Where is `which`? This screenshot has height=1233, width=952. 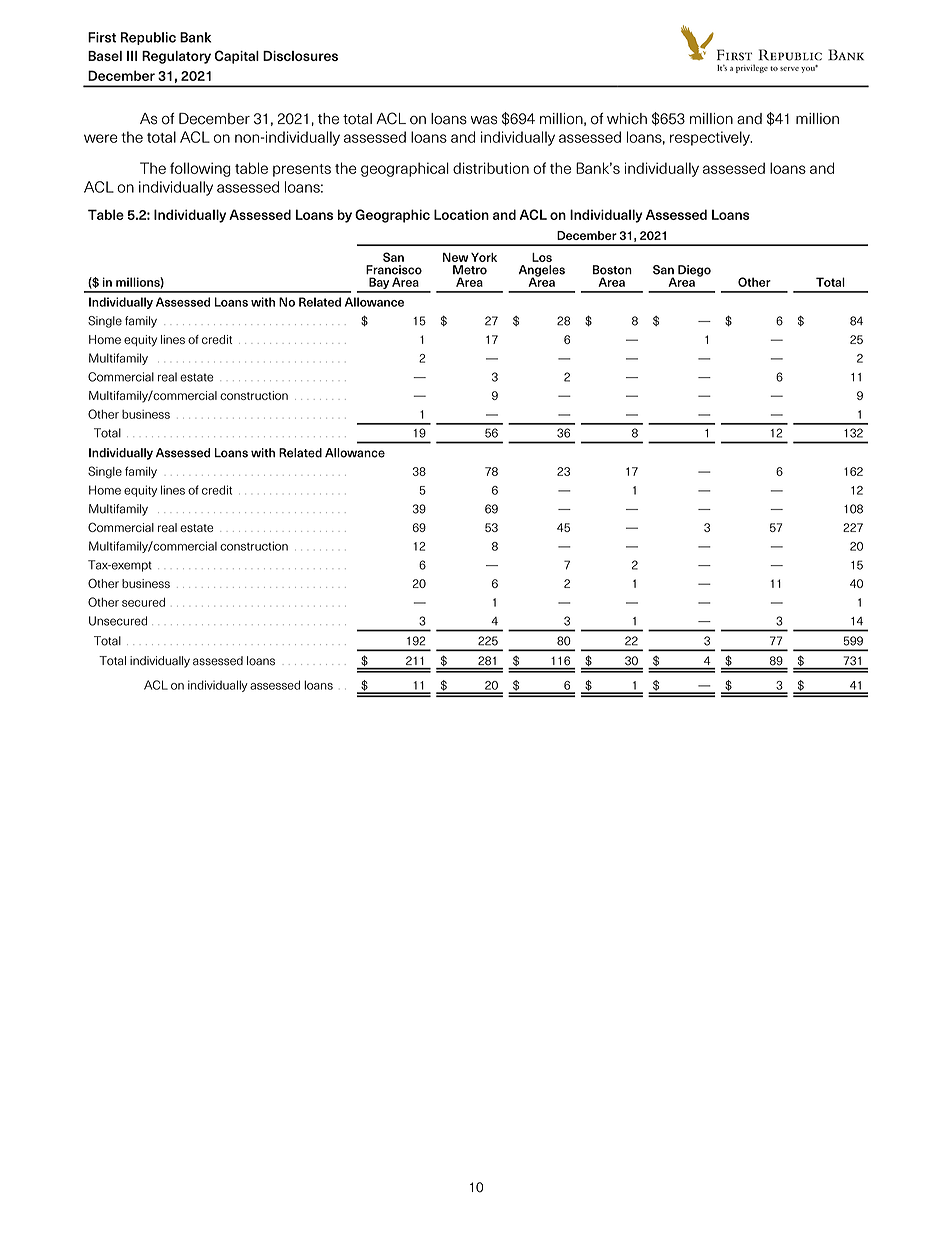
which is located at coordinates (627, 119).
